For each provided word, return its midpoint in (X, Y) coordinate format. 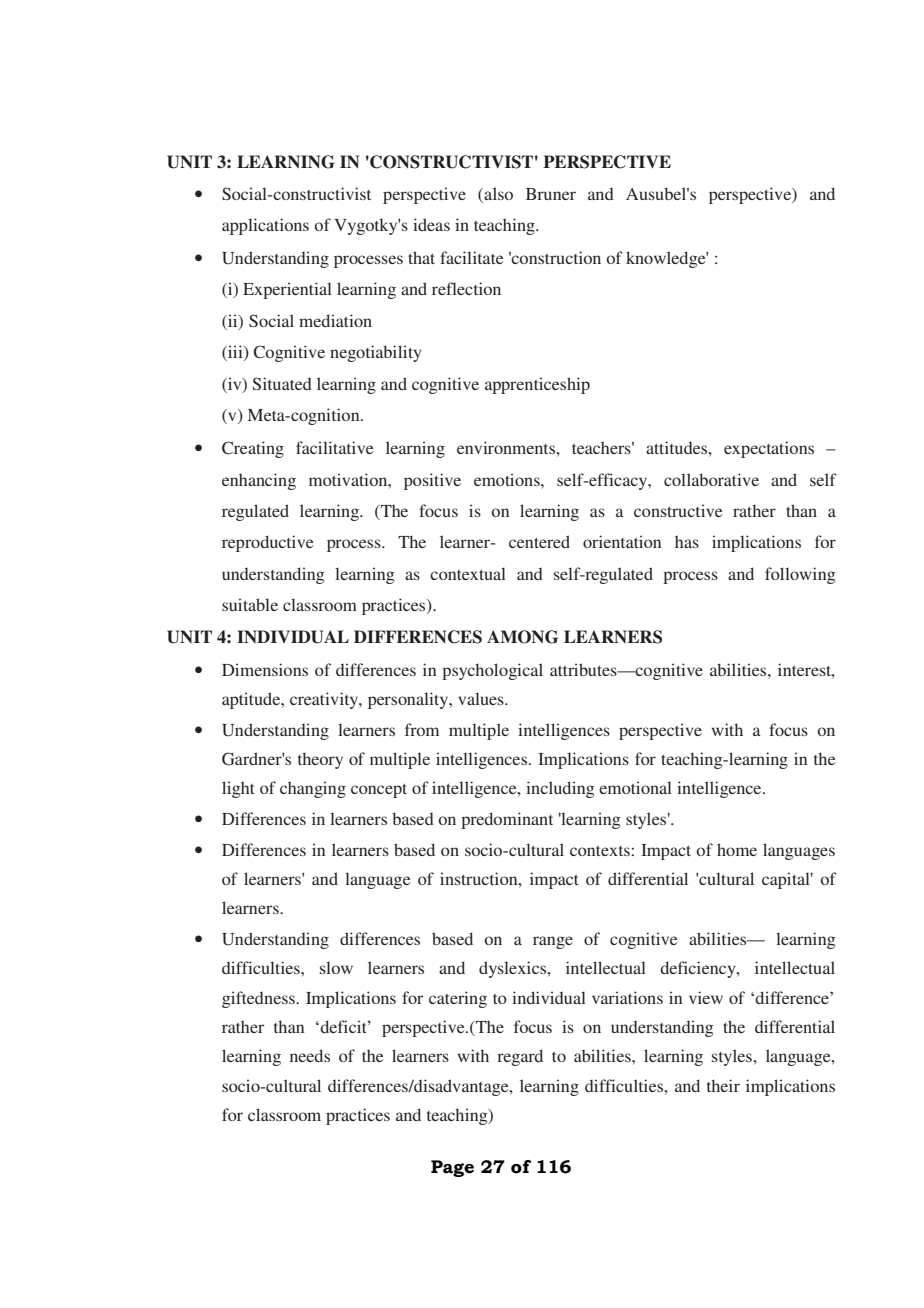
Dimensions (265, 669)
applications (265, 226)
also (497, 193)
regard (520, 1057)
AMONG (522, 637)
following (800, 575)
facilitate (472, 257)
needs (310, 1055)
